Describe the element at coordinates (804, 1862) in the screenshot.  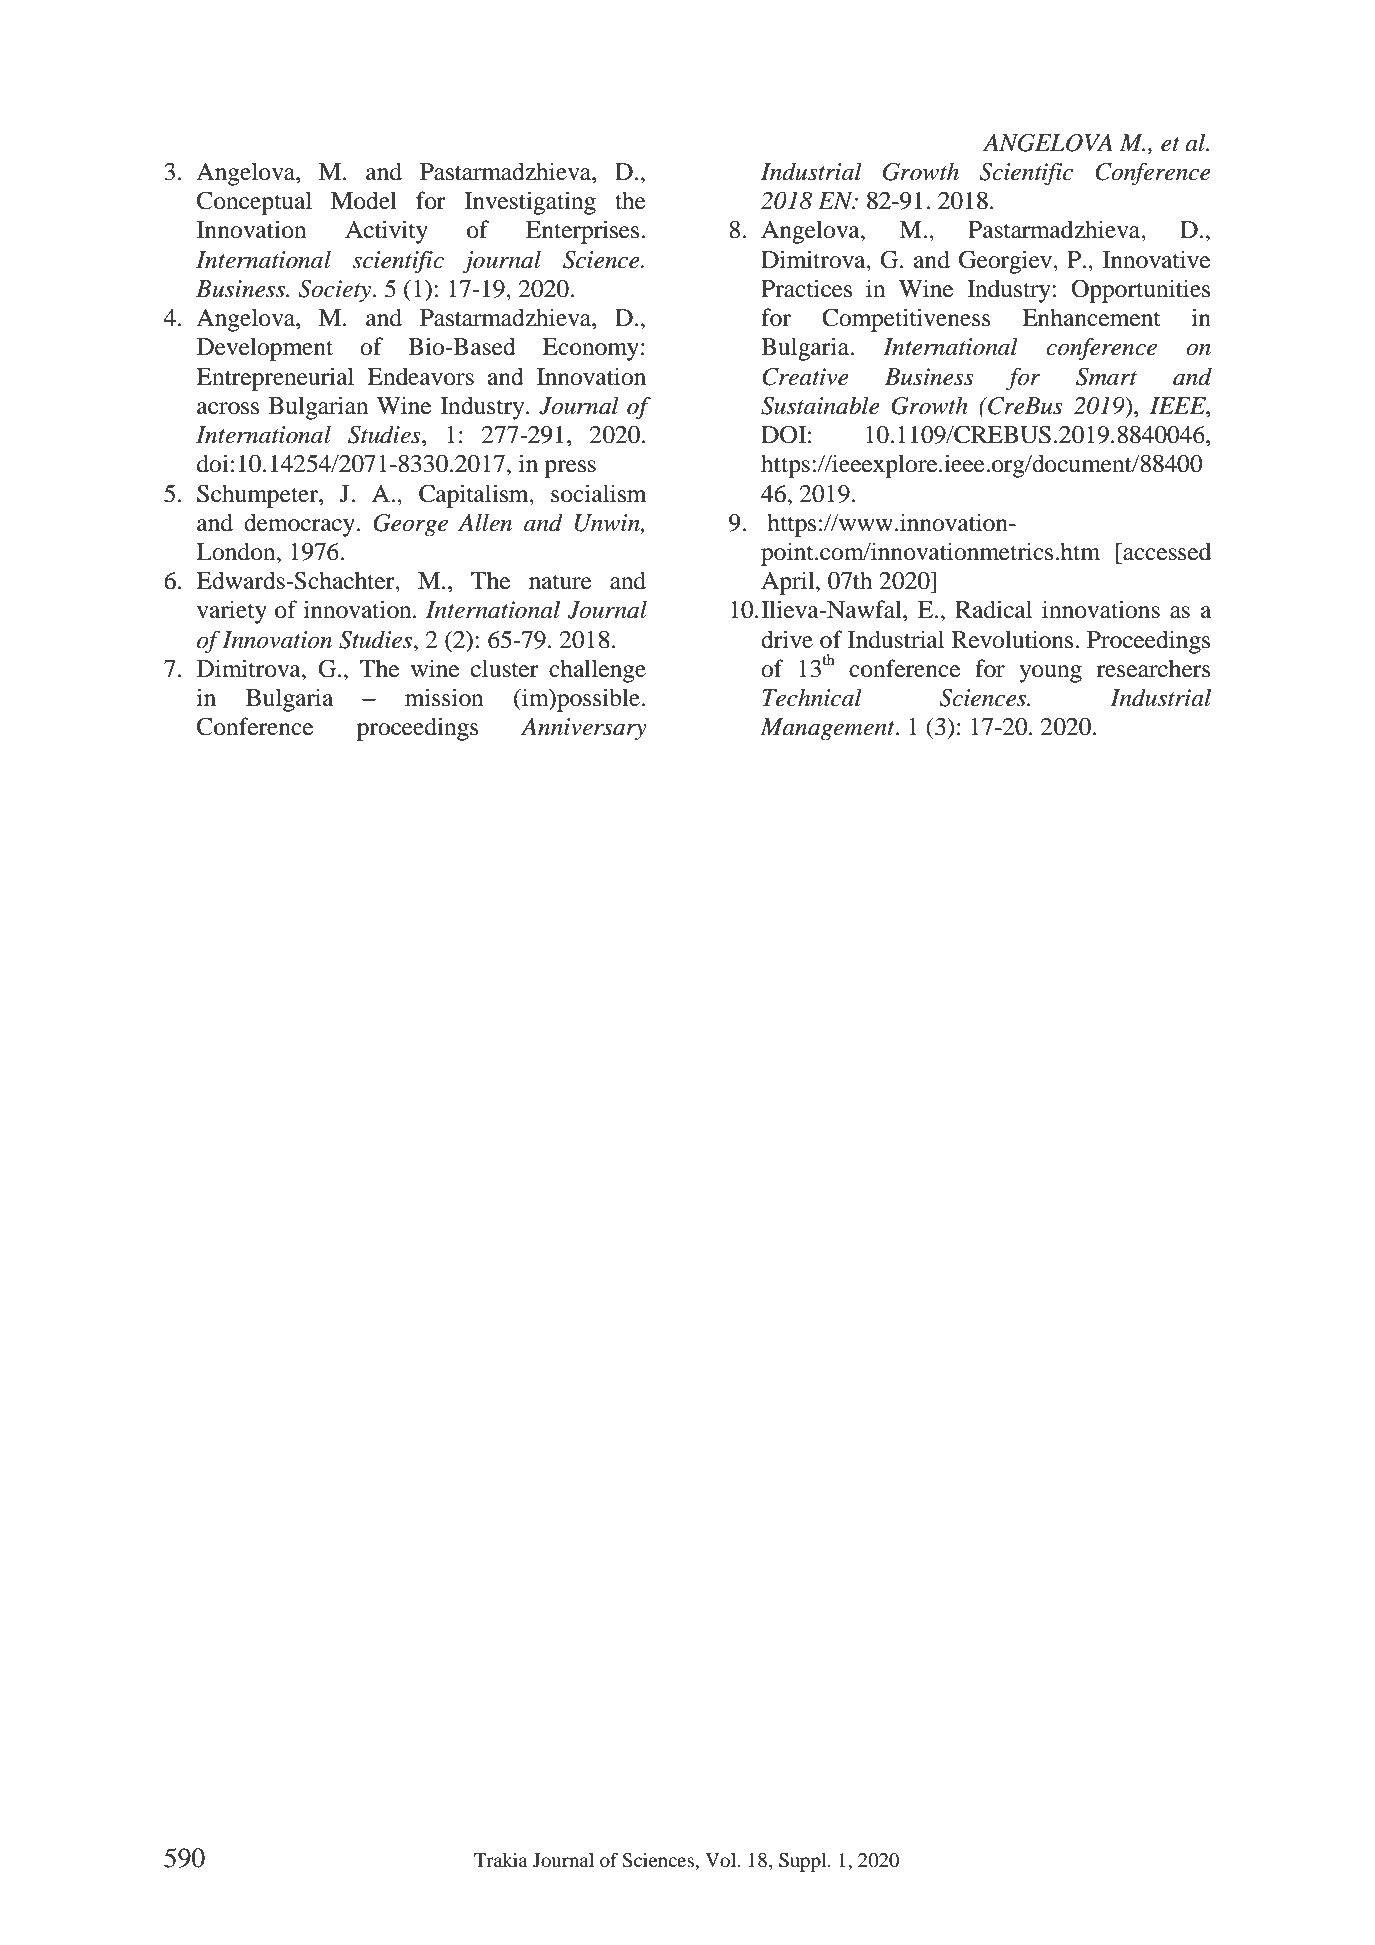
I see `Suppl` at that location.
